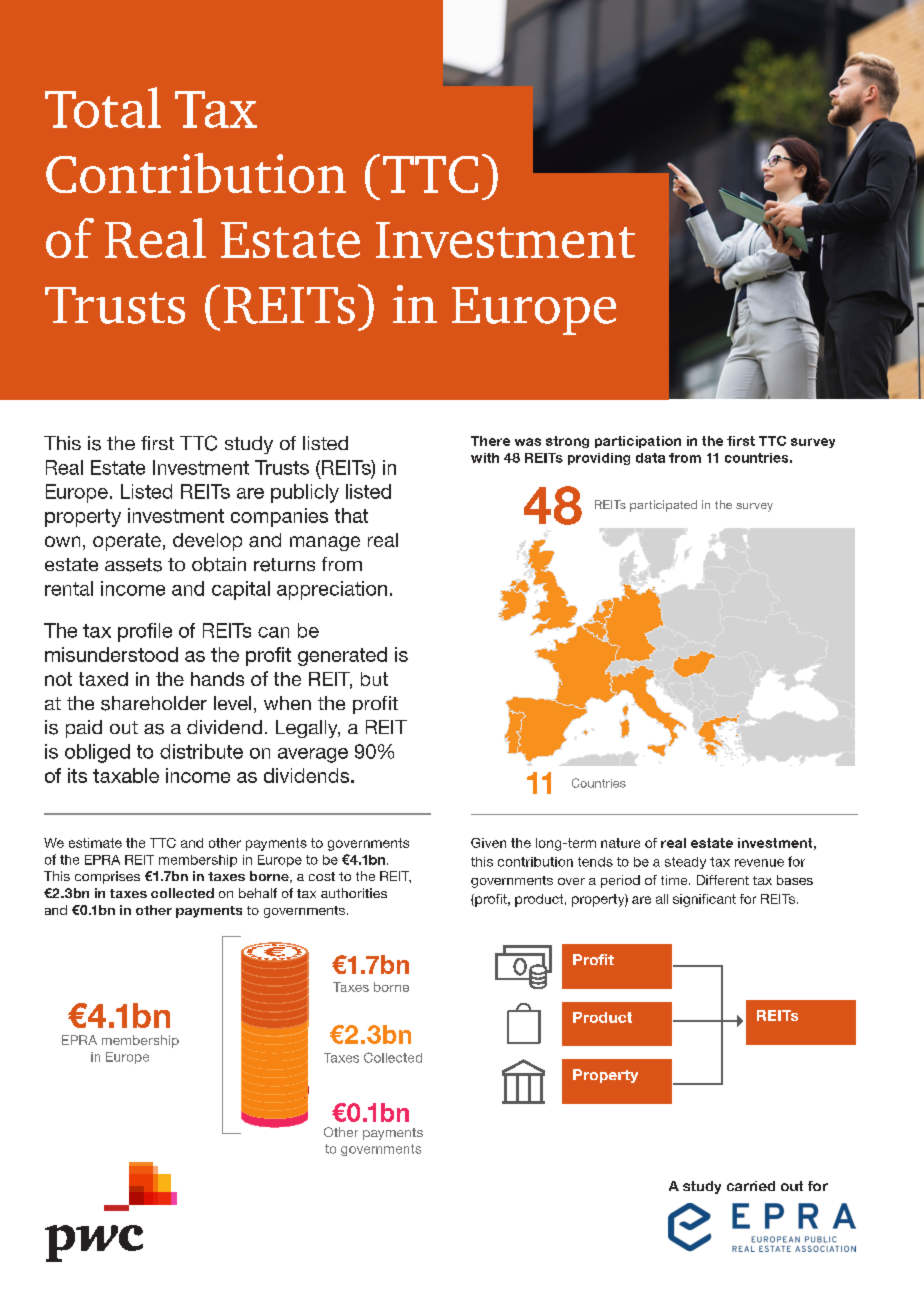 The width and height of the screenshot is (924, 1308). What do you see at coordinates (127, 542) in the screenshot?
I see `operate` at bounding box center [127, 542].
